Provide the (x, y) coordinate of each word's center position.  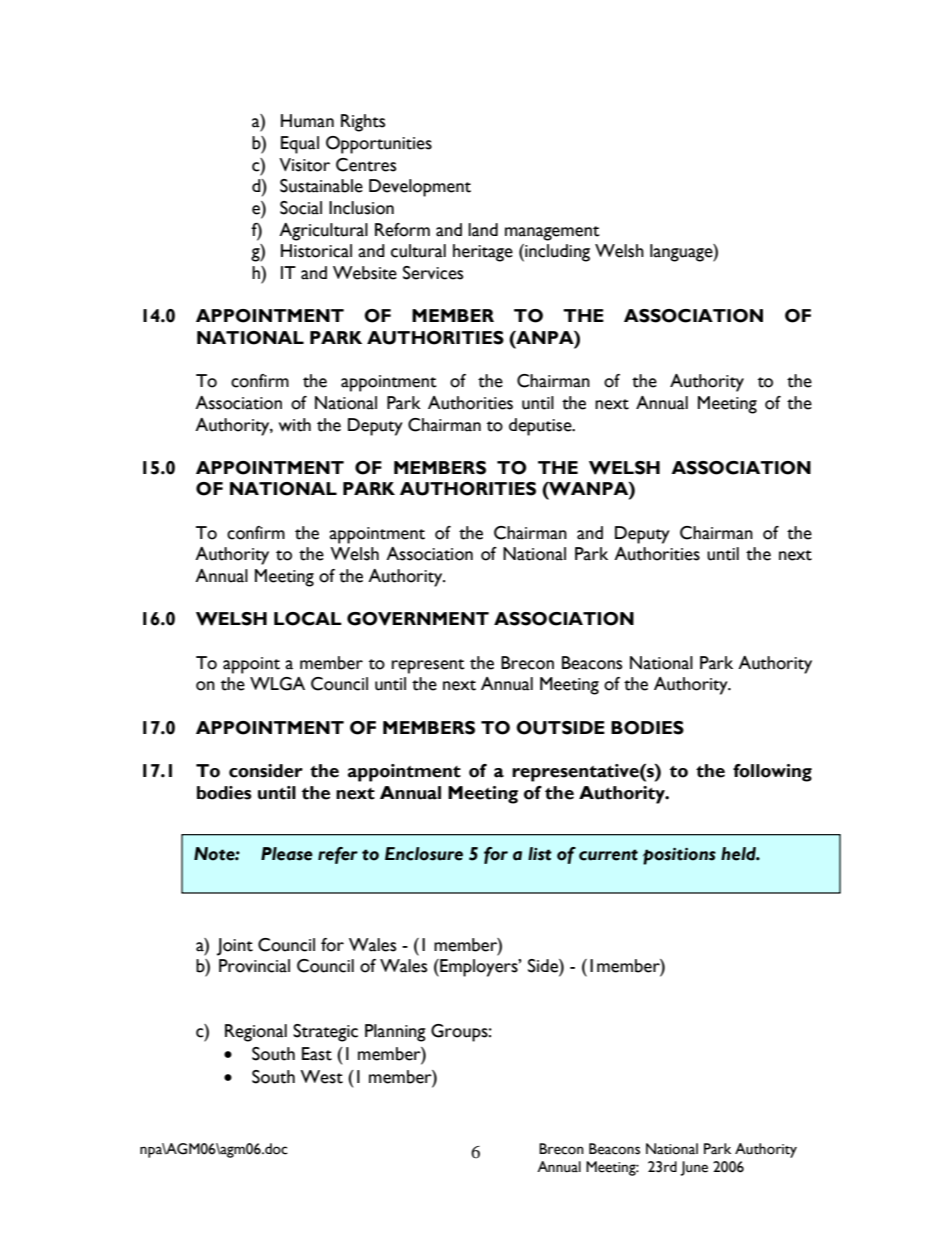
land (483, 230)
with (295, 425)
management (552, 233)
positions (679, 856)
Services (433, 273)
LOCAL (308, 619)
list (540, 854)
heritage (483, 253)
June (694, 1168)
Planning (395, 1033)
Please (287, 854)
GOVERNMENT (418, 619)
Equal (300, 145)
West (321, 1077)
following (772, 773)
